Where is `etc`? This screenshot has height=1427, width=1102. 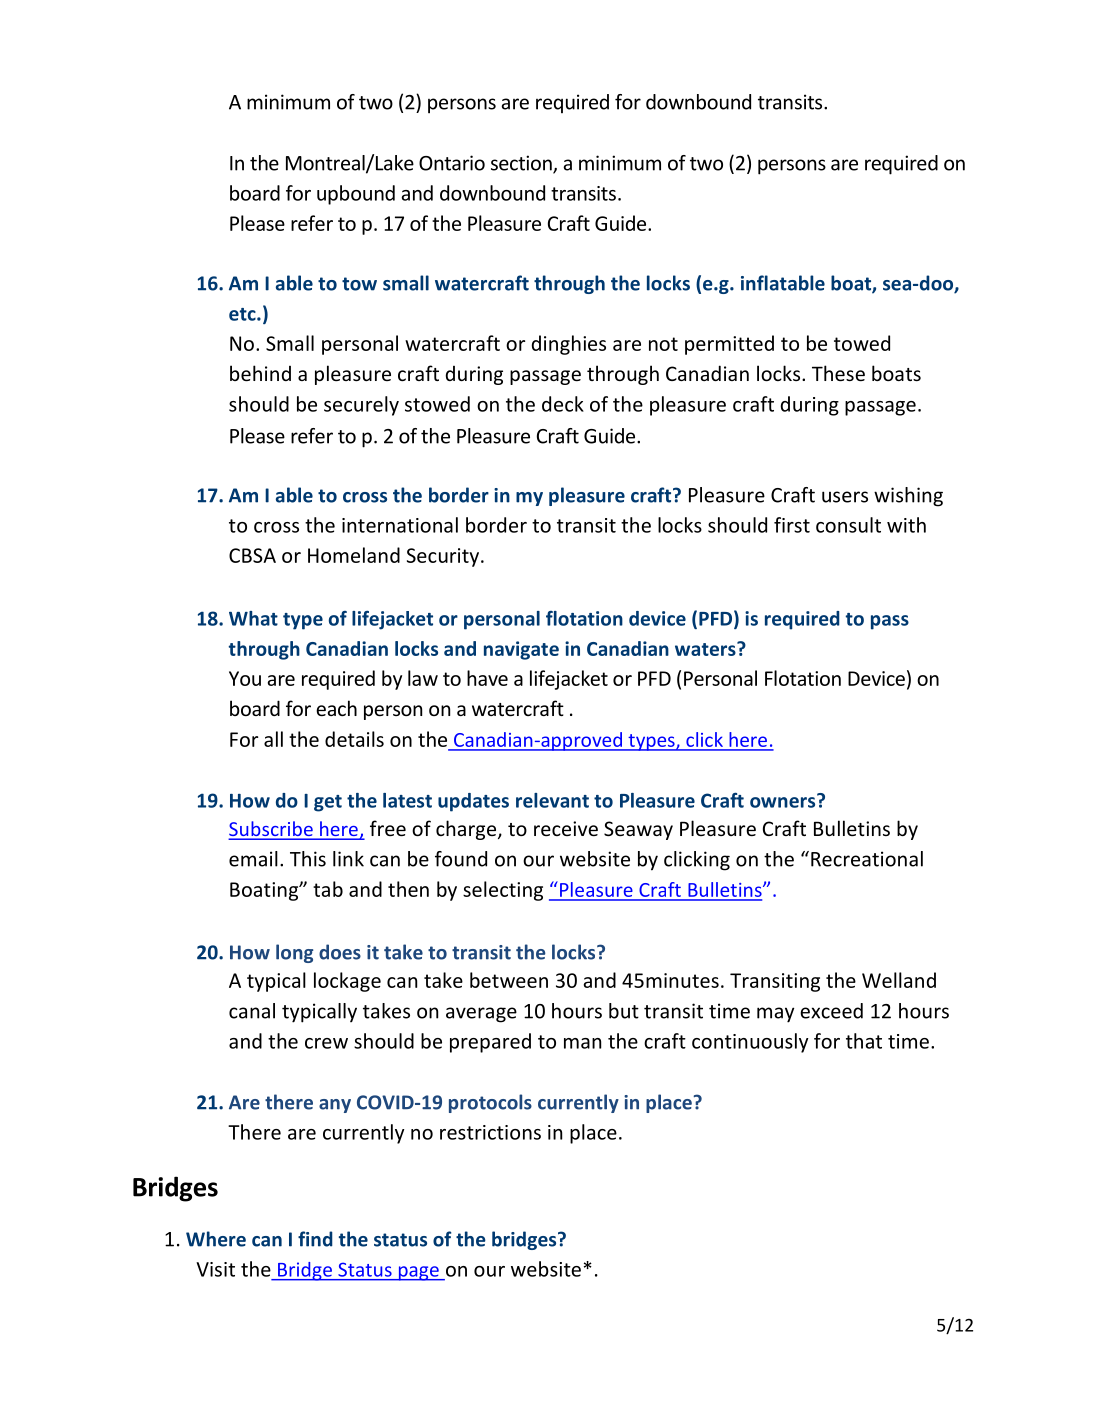
etc is located at coordinates (243, 314).
